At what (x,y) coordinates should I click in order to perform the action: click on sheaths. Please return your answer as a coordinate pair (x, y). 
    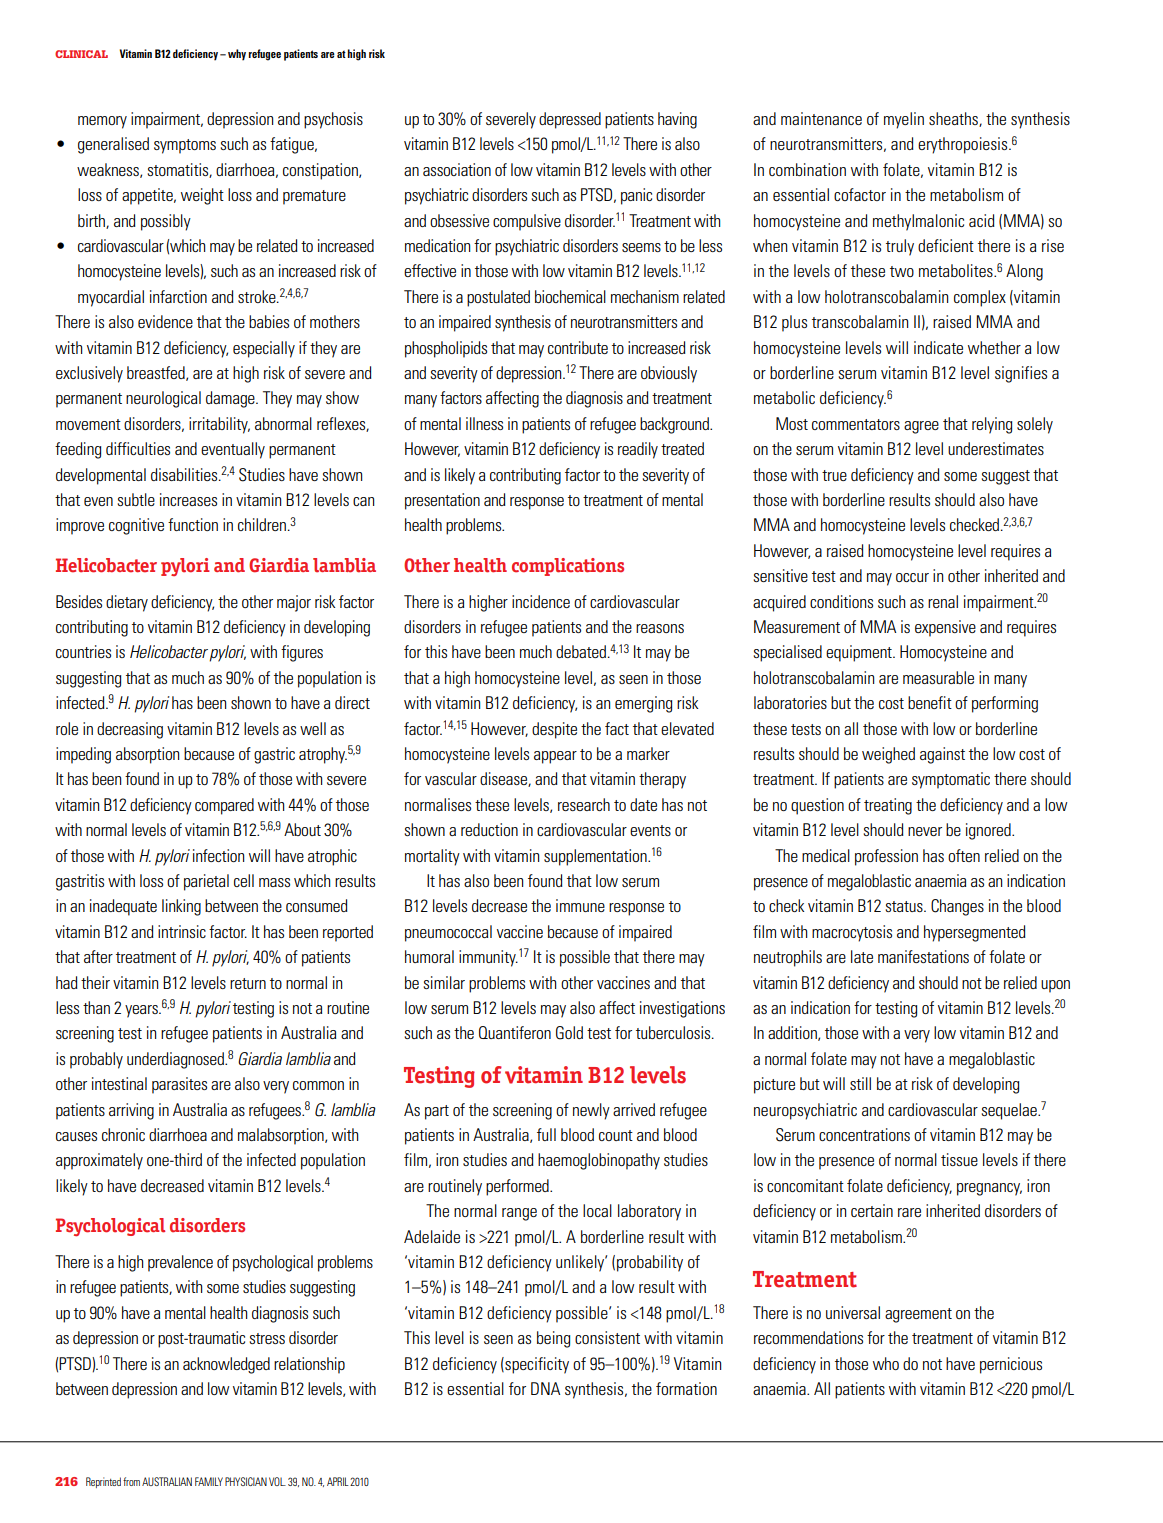
    Looking at the image, I should click on (954, 119).
